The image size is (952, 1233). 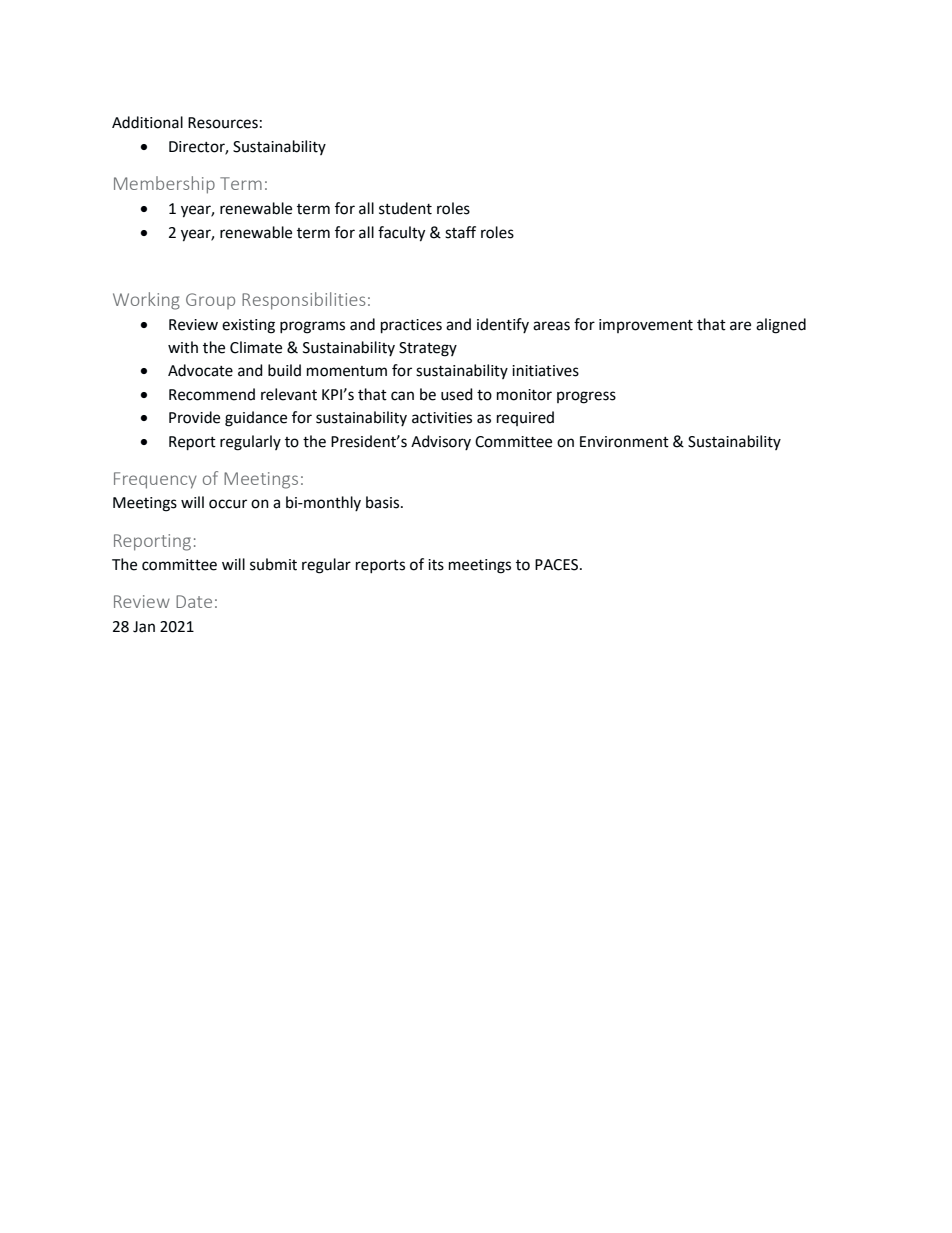 What do you see at coordinates (441, 442) in the screenshot?
I see `Advisory` at bounding box center [441, 442].
